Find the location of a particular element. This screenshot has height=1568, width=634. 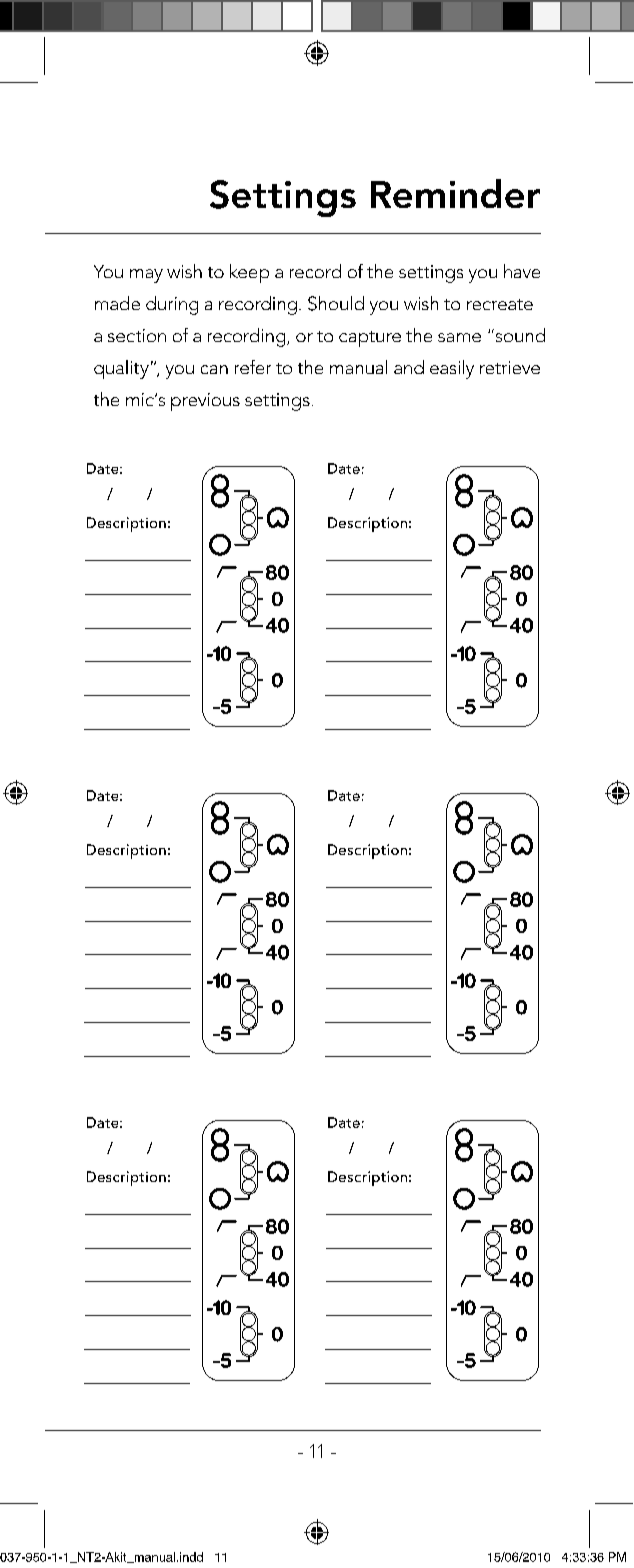

may is located at coordinates (146, 276).
